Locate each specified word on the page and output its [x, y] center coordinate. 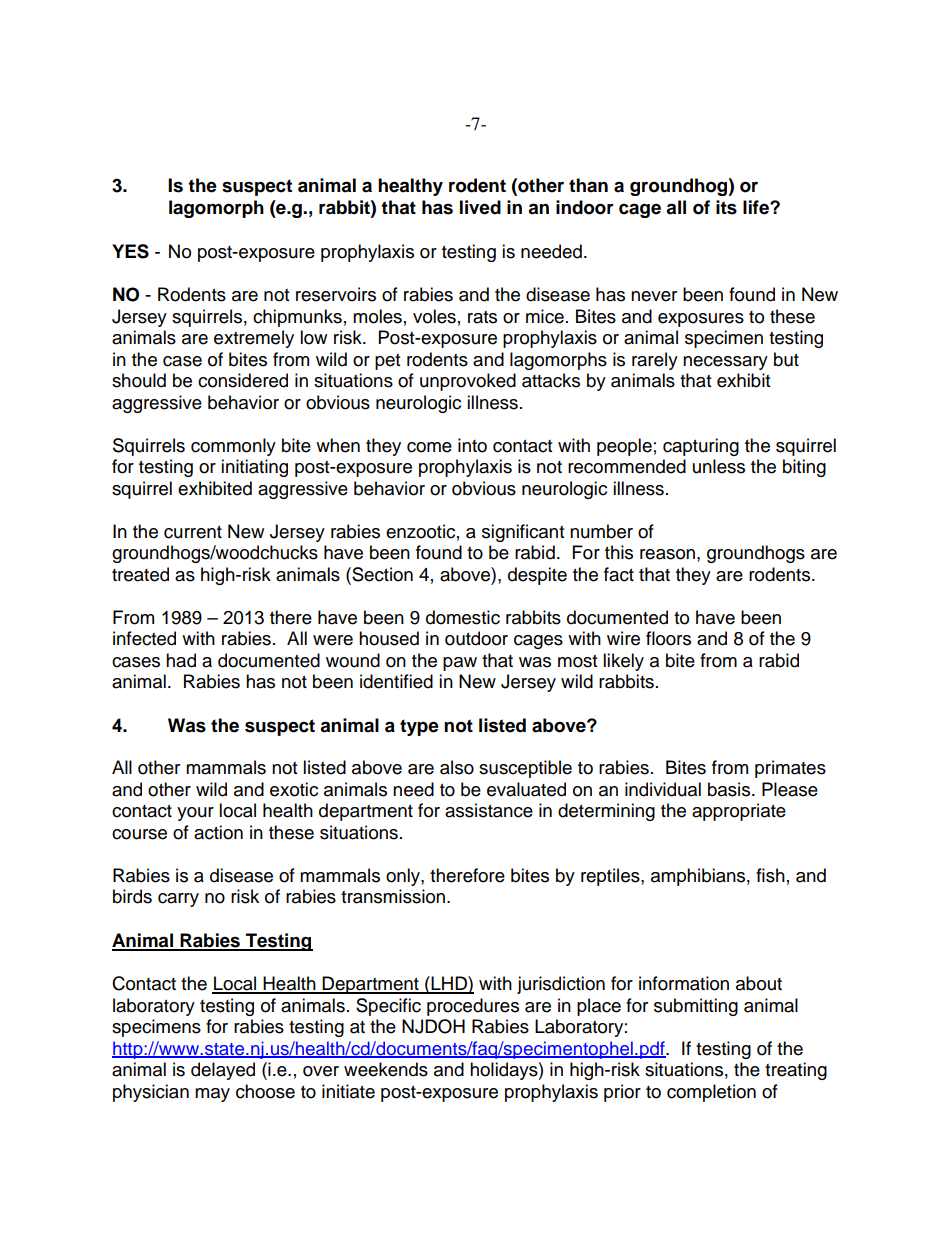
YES [130, 251]
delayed [223, 1071]
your [195, 814]
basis [730, 789]
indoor [585, 207]
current [193, 532]
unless [719, 466]
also [457, 767]
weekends [386, 1069]
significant [523, 533]
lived [480, 207]
